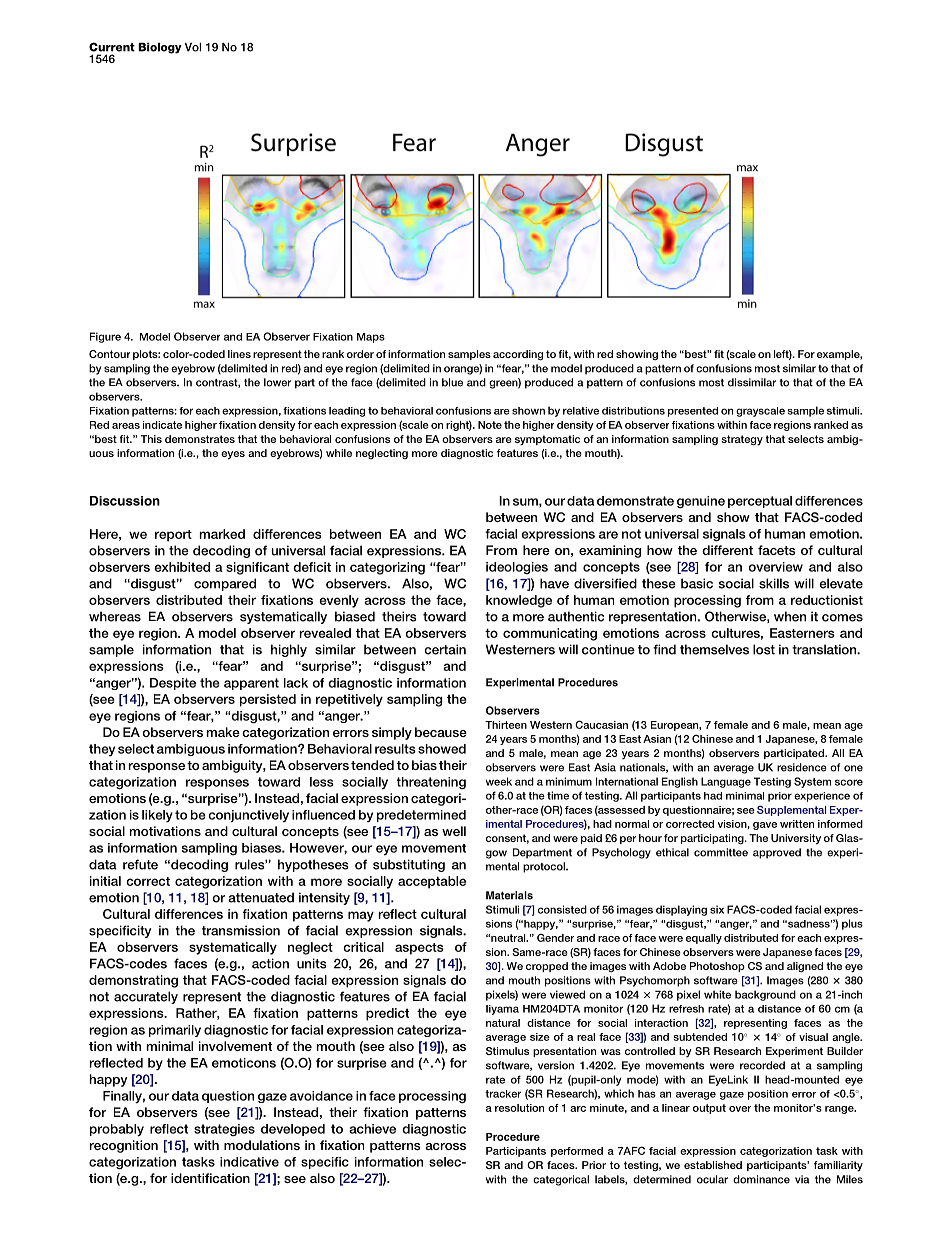 The width and height of the image is (952, 1237). What do you see at coordinates (162, 425) in the image?
I see `indicate` at bounding box center [162, 425].
